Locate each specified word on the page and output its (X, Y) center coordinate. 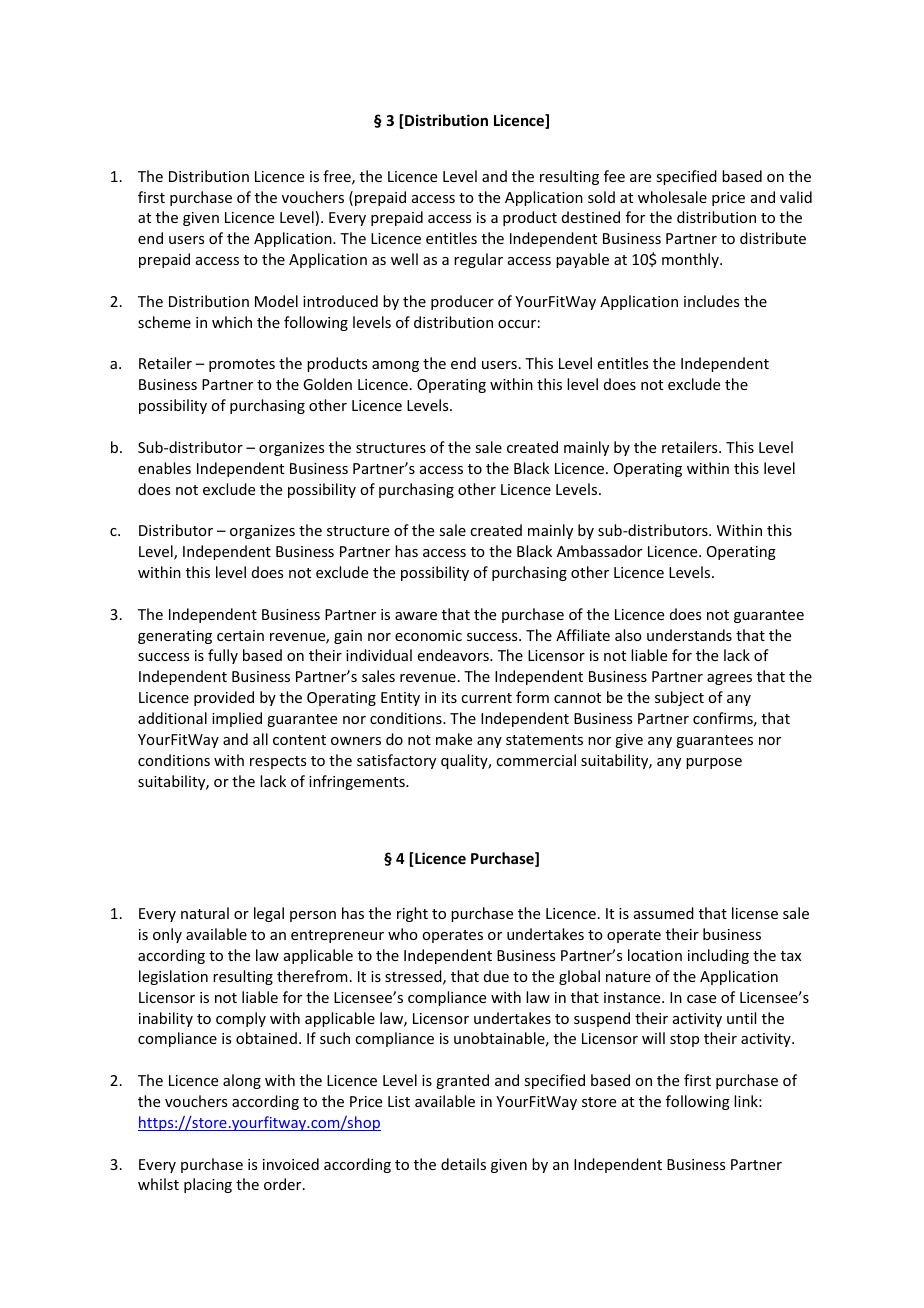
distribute (773, 238)
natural (205, 913)
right (412, 914)
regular (478, 260)
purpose (714, 763)
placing (208, 1185)
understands (689, 635)
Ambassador (599, 551)
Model (276, 301)
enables (164, 468)
